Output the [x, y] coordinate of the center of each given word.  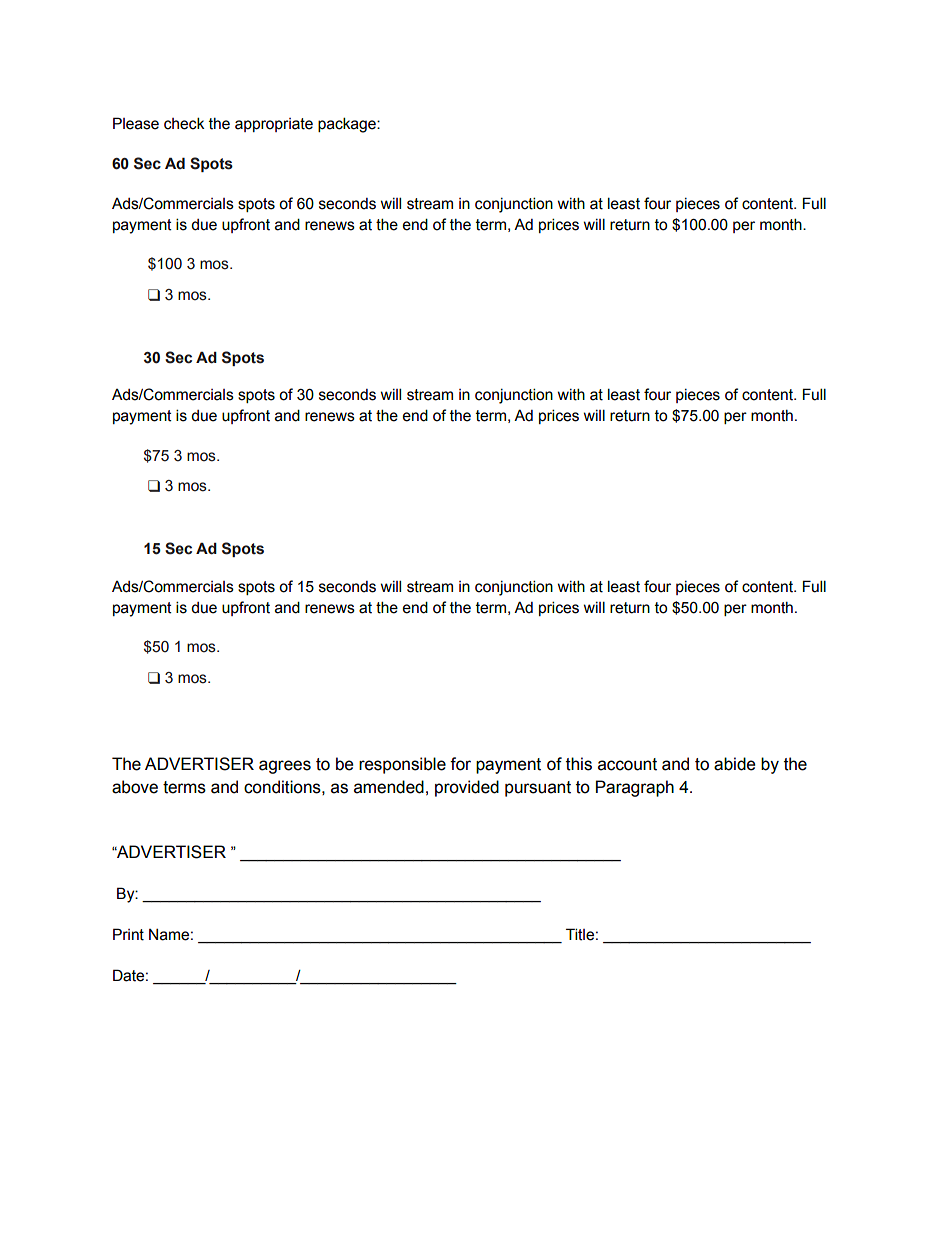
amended [389, 787]
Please [136, 123]
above [135, 787]
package [348, 125]
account [627, 764]
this [579, 764]
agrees [285, 767]
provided [467, 788]
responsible [402, 765]
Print [128, 934]
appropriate [274, 125]
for [460, 764]
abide [735, 764]
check [184, 123]
